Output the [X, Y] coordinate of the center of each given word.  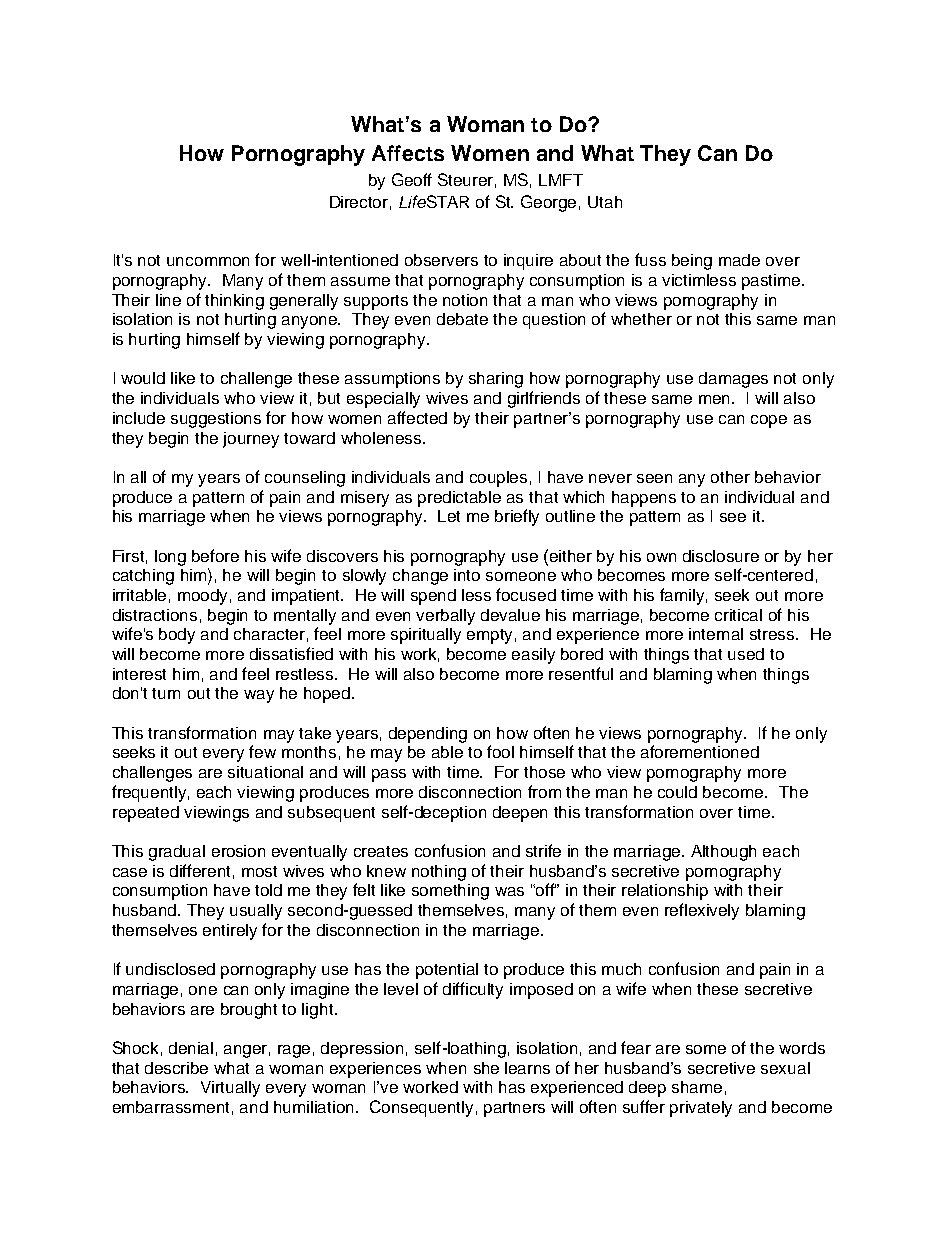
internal [716, 634]
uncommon [208, 261]
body [177, 636]
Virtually [230, 1089]
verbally [445, 617]
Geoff [412, 179]
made [739, 260]
